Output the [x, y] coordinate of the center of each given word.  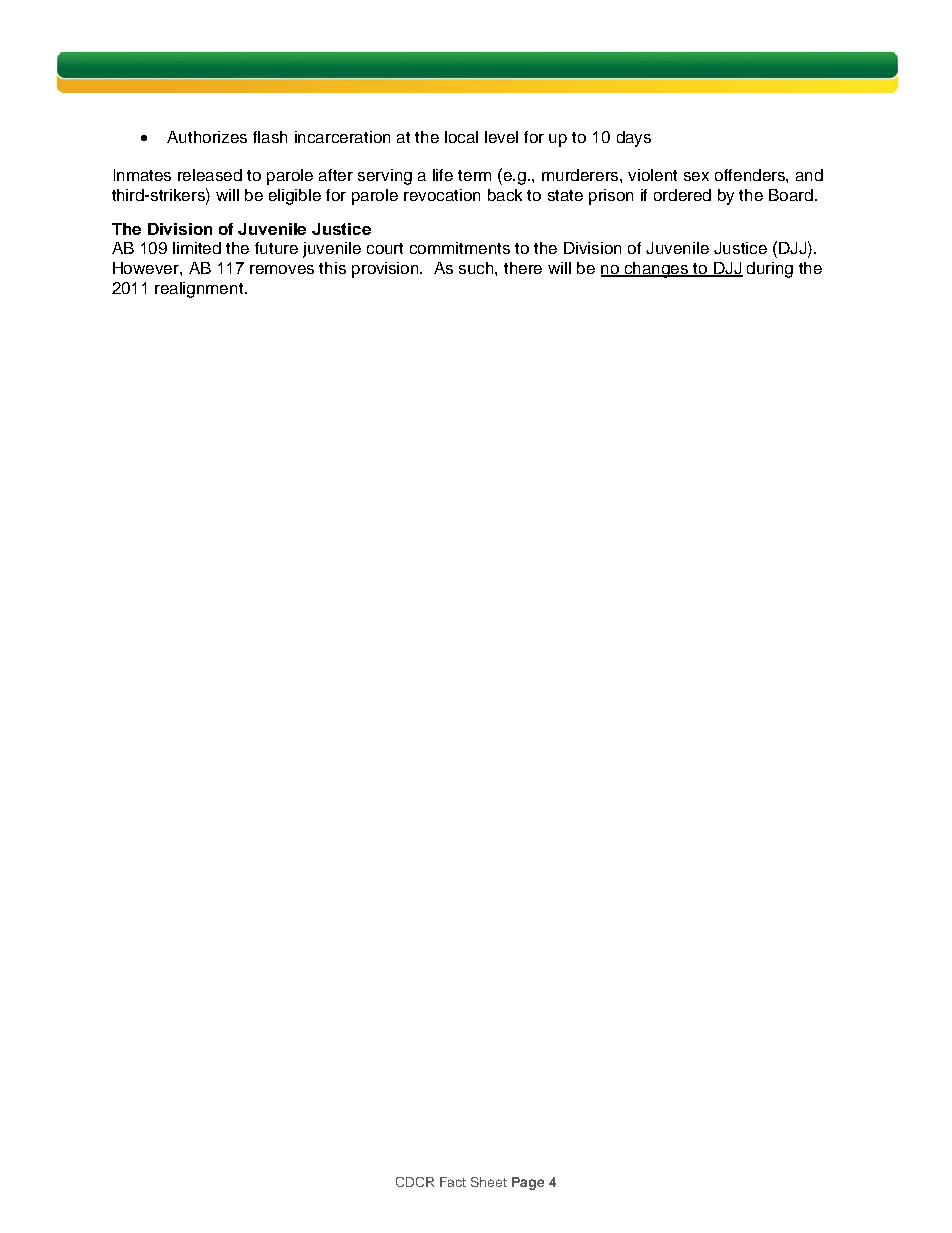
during [770, 270]
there [523, 268]
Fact [453, 1182]
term [474, 175]
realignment [200, 290]
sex [696, 176]
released [210, 175]
